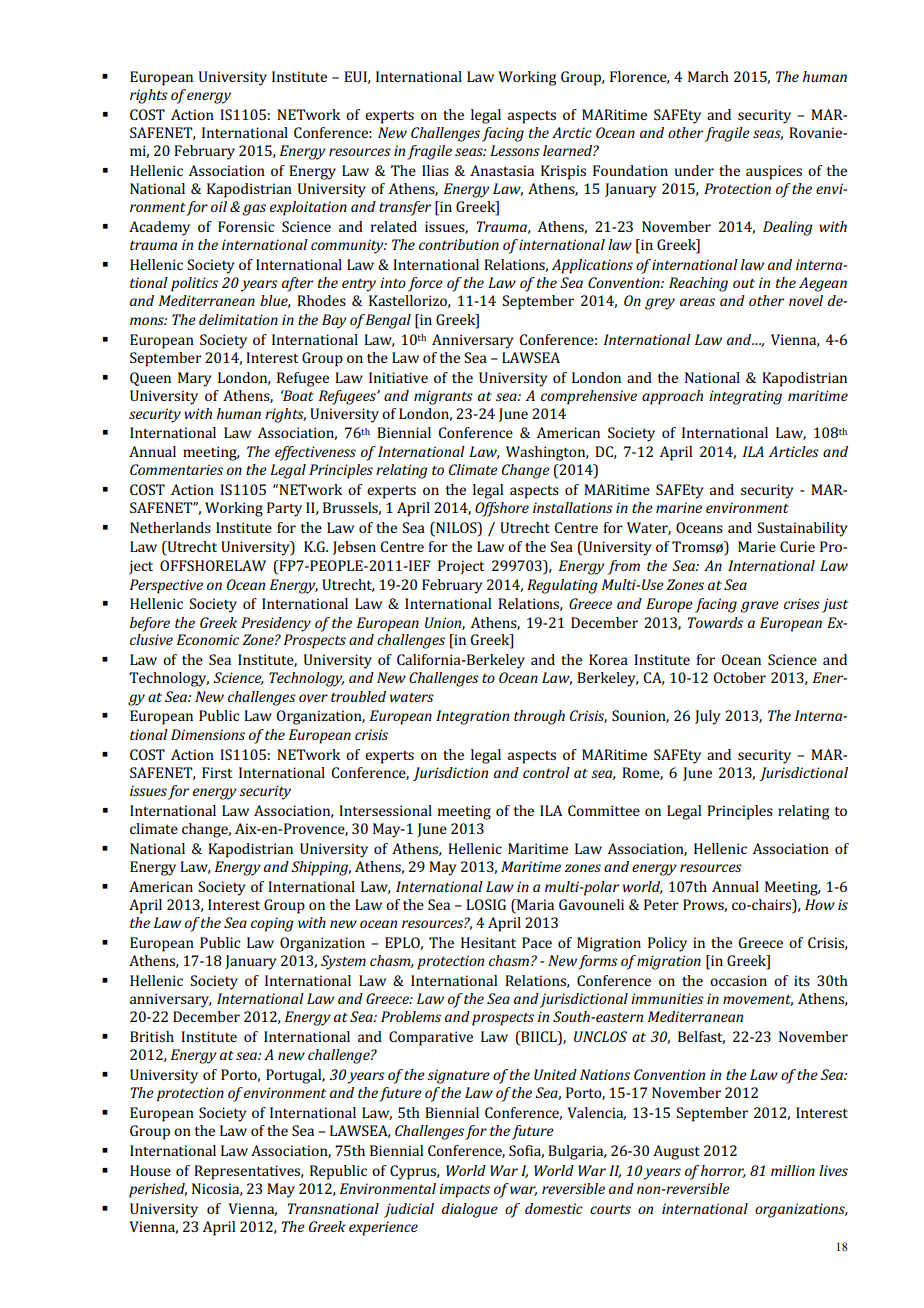  What do you see at coordinates (757, 546) in the page?
I see `Marie` at bounding box center [757, 546].
